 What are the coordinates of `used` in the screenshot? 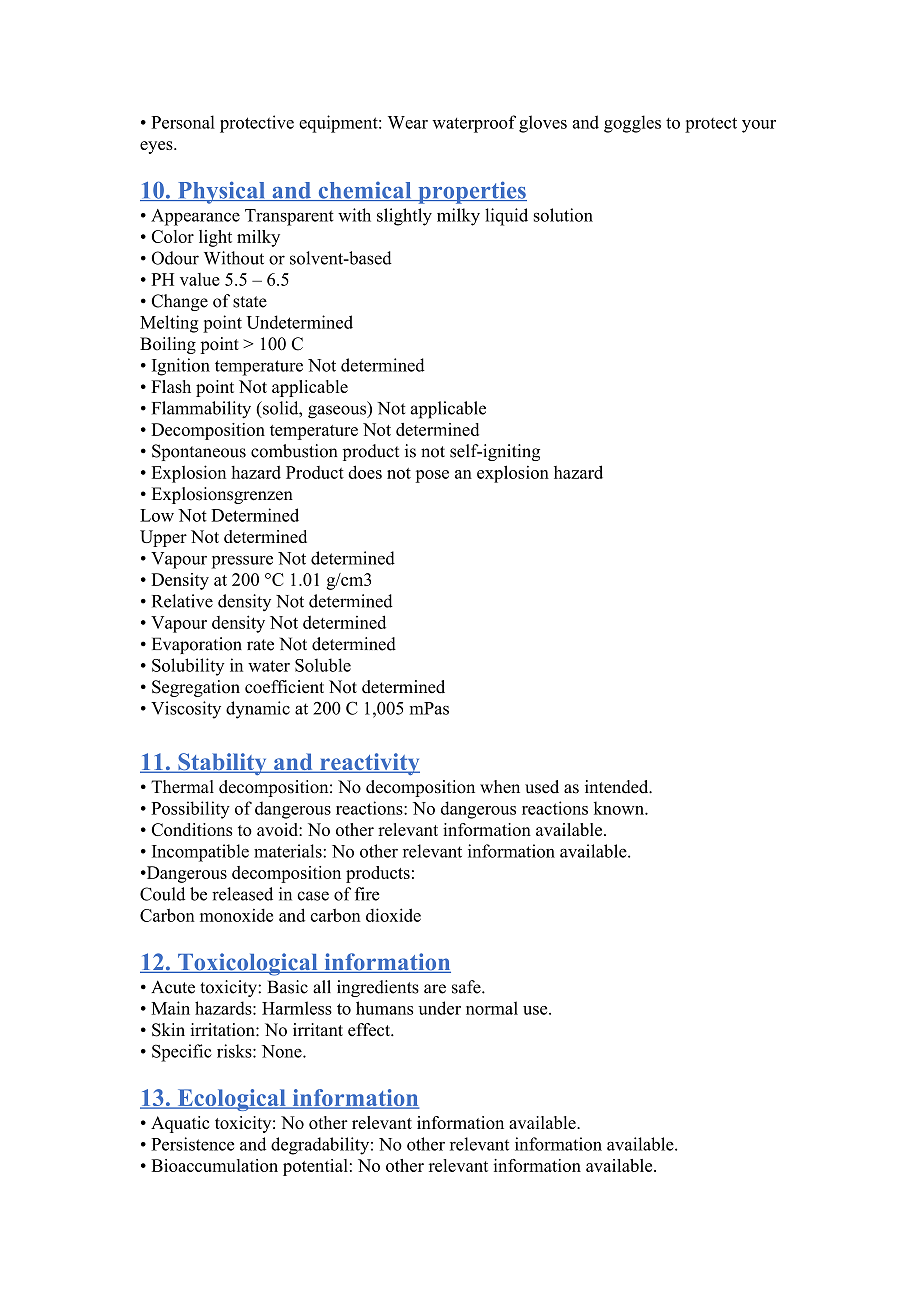 It's located at (542, 787).
